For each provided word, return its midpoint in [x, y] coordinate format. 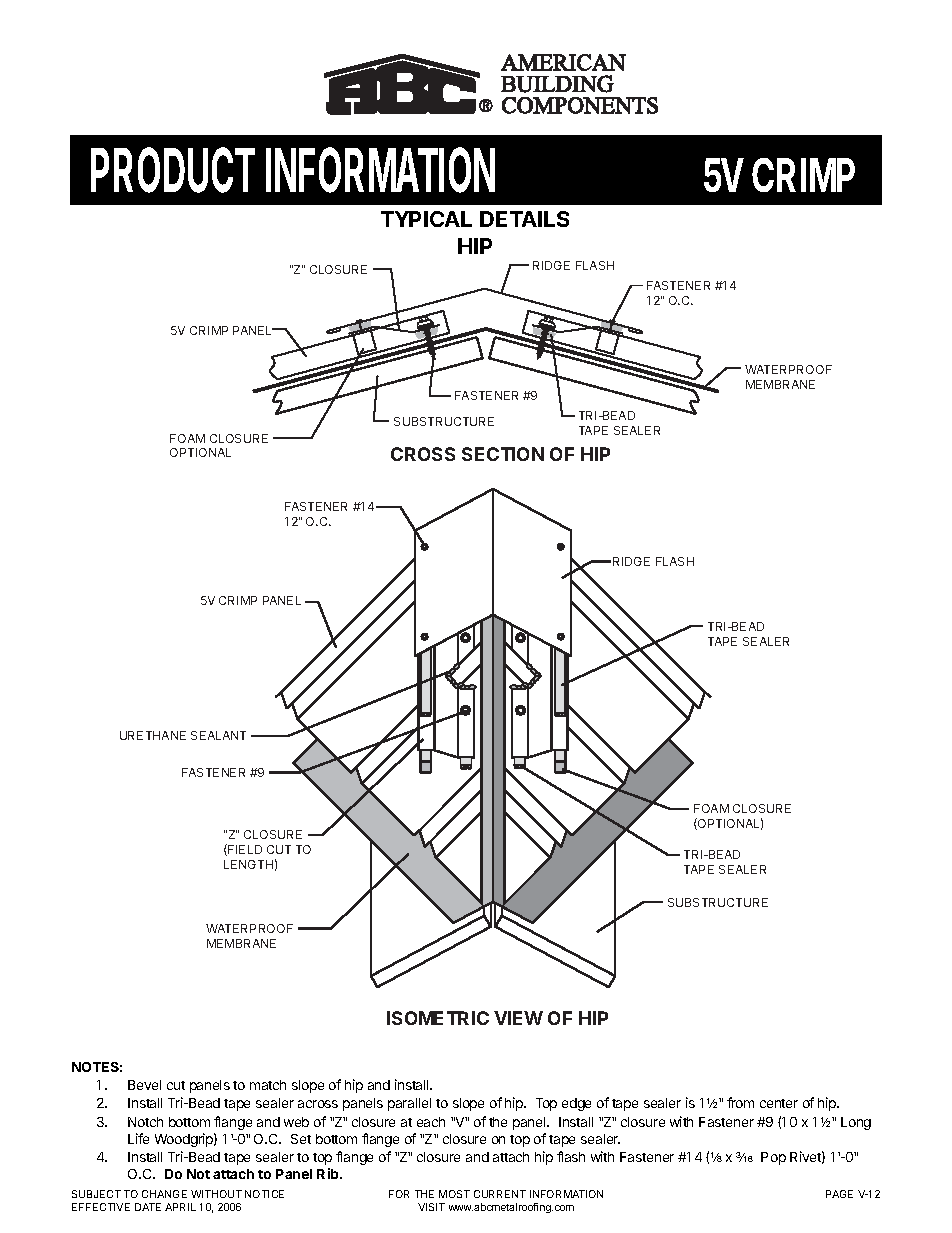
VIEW [518, 1018]
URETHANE [153, 735]
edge [576, 1104]
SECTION [503, 454]
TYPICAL [426, 219]
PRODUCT [173, 170]
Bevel [144, 1085]
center [779, 1103]
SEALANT [218, 735]
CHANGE [164, 1194]
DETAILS [524, 219]
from [740, 1102]
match [268, 1085]
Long [856, 1123]
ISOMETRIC [438, 1018]
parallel [409, 1104]
